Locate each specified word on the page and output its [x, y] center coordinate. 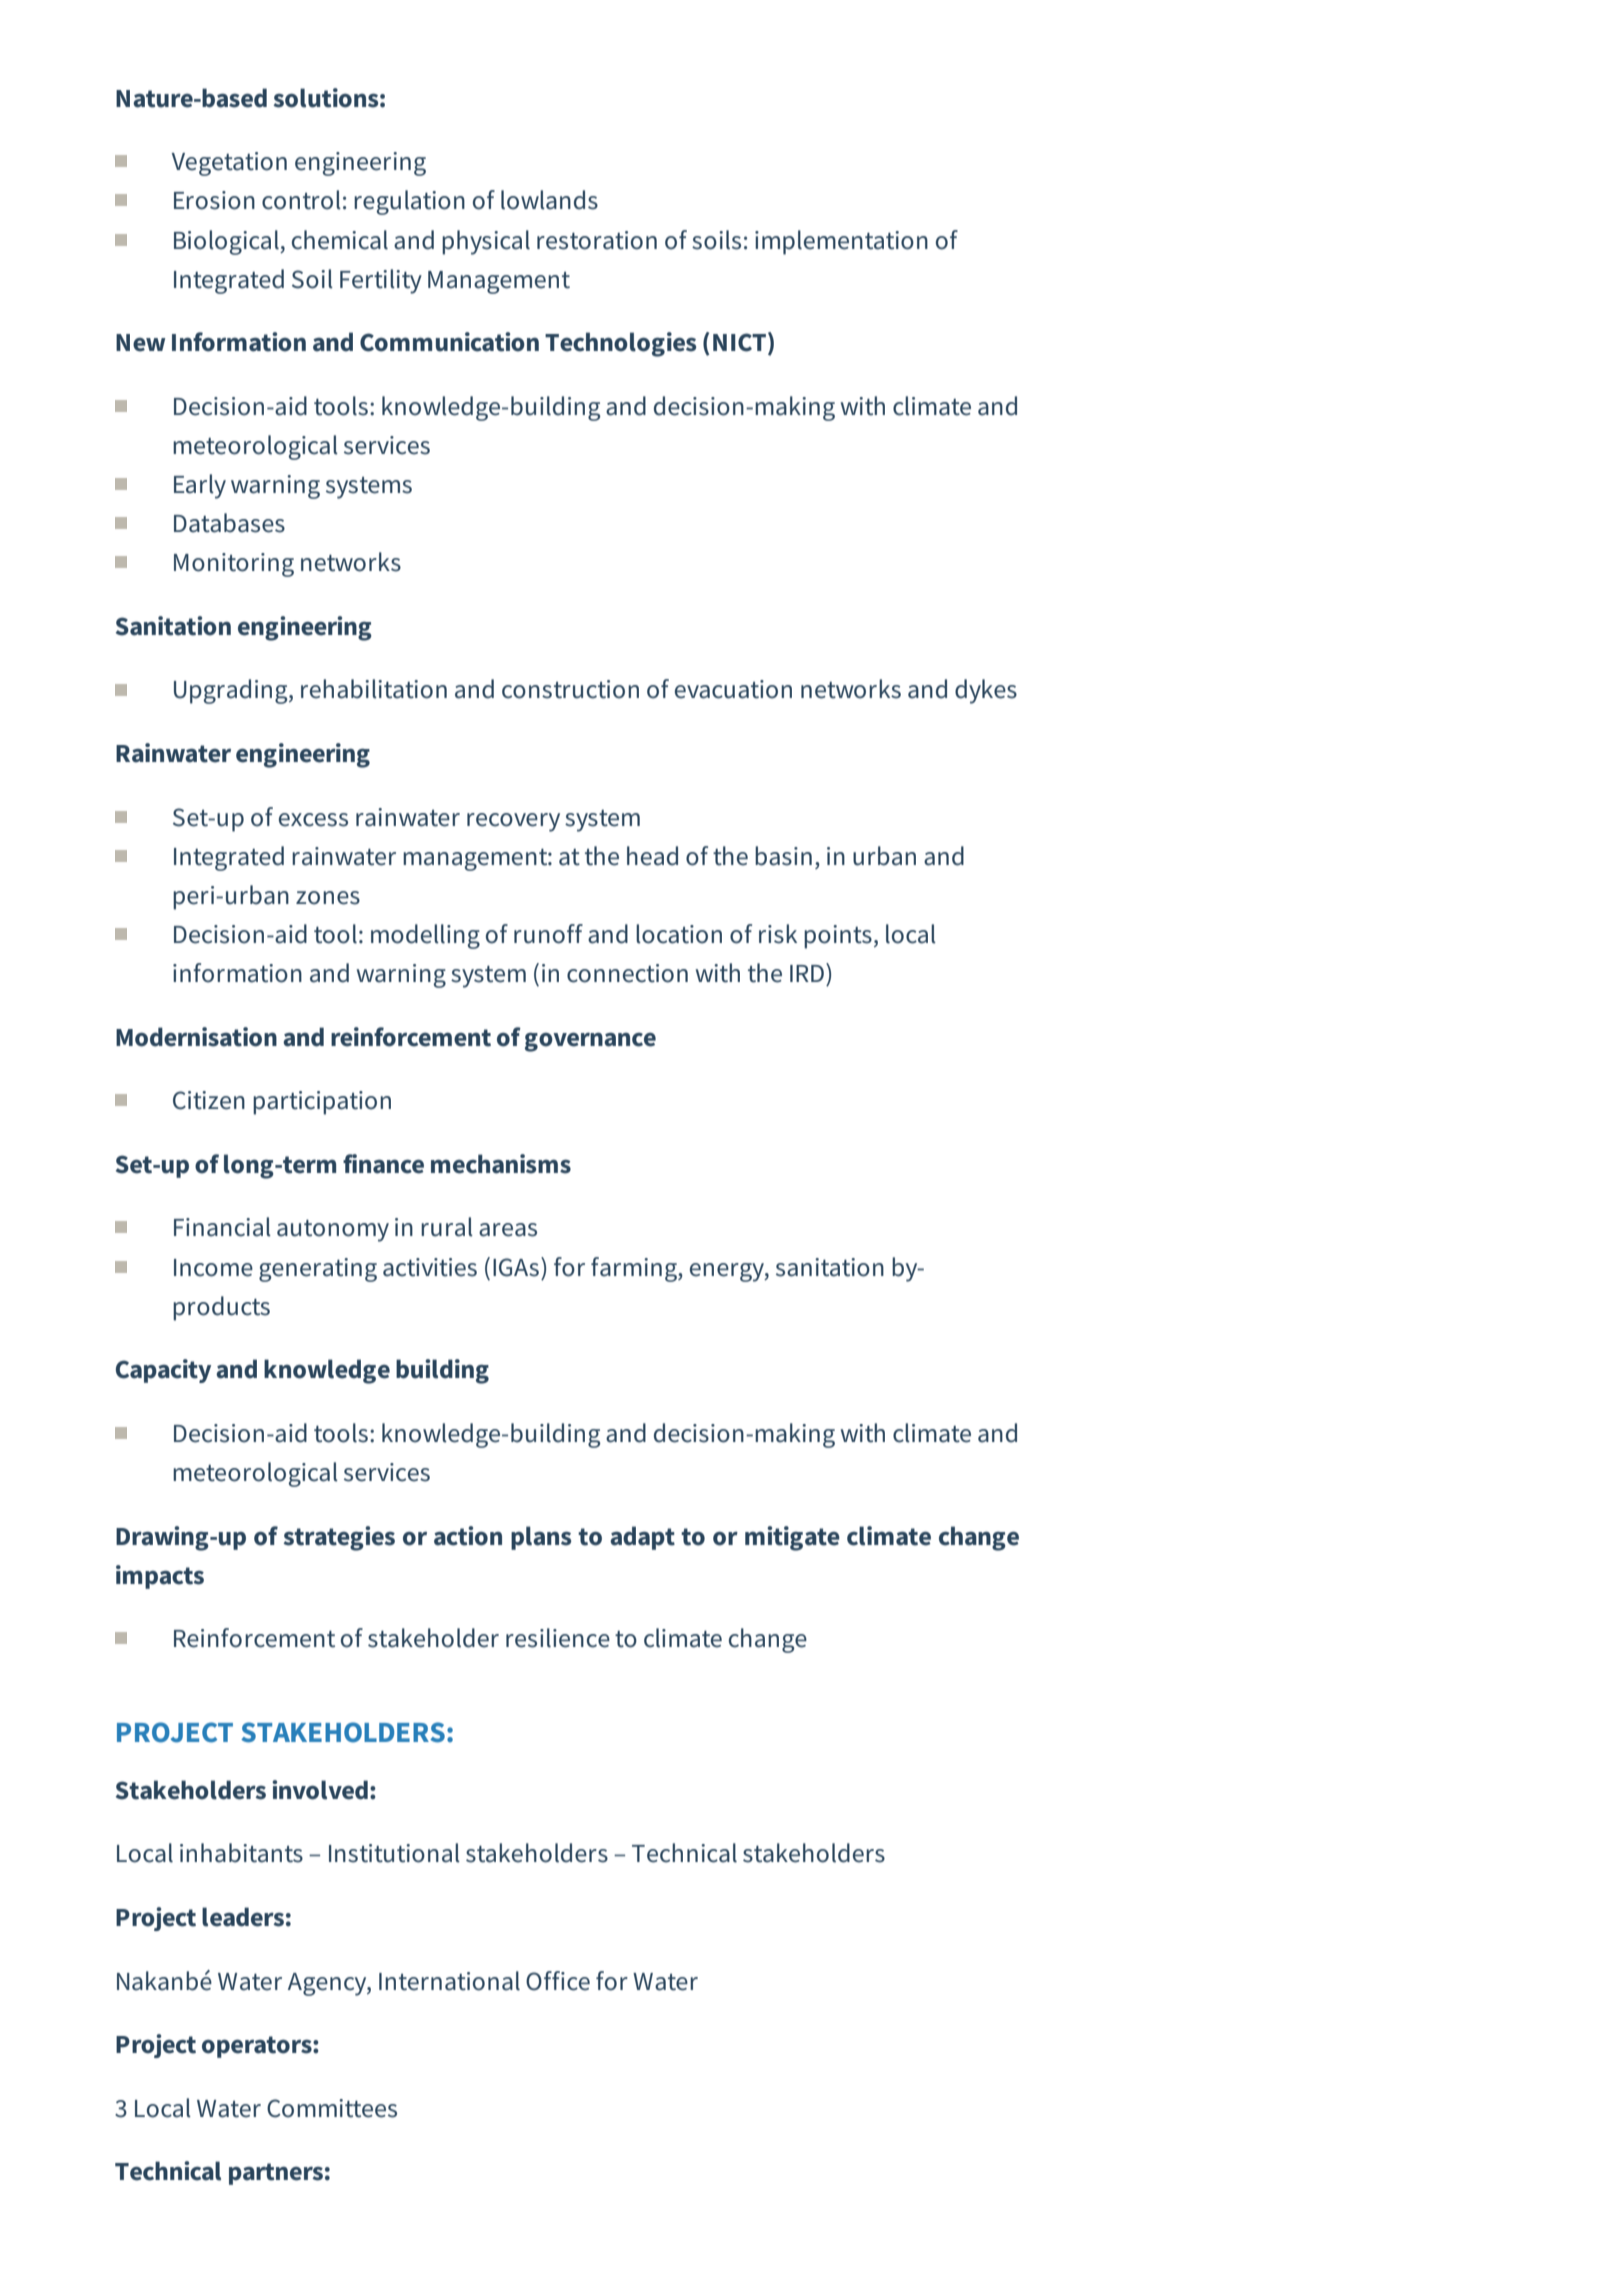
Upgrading [232, 691]
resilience [558, 1638]
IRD [807, 973]
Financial [222, 1227]
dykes [986, 691]
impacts [160, 1577]
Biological [227, 242]
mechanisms [501, 1164]
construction [570, 689]
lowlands [549, 200]
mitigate [792, 1538]
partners [276, 2174]
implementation [841, 242]
